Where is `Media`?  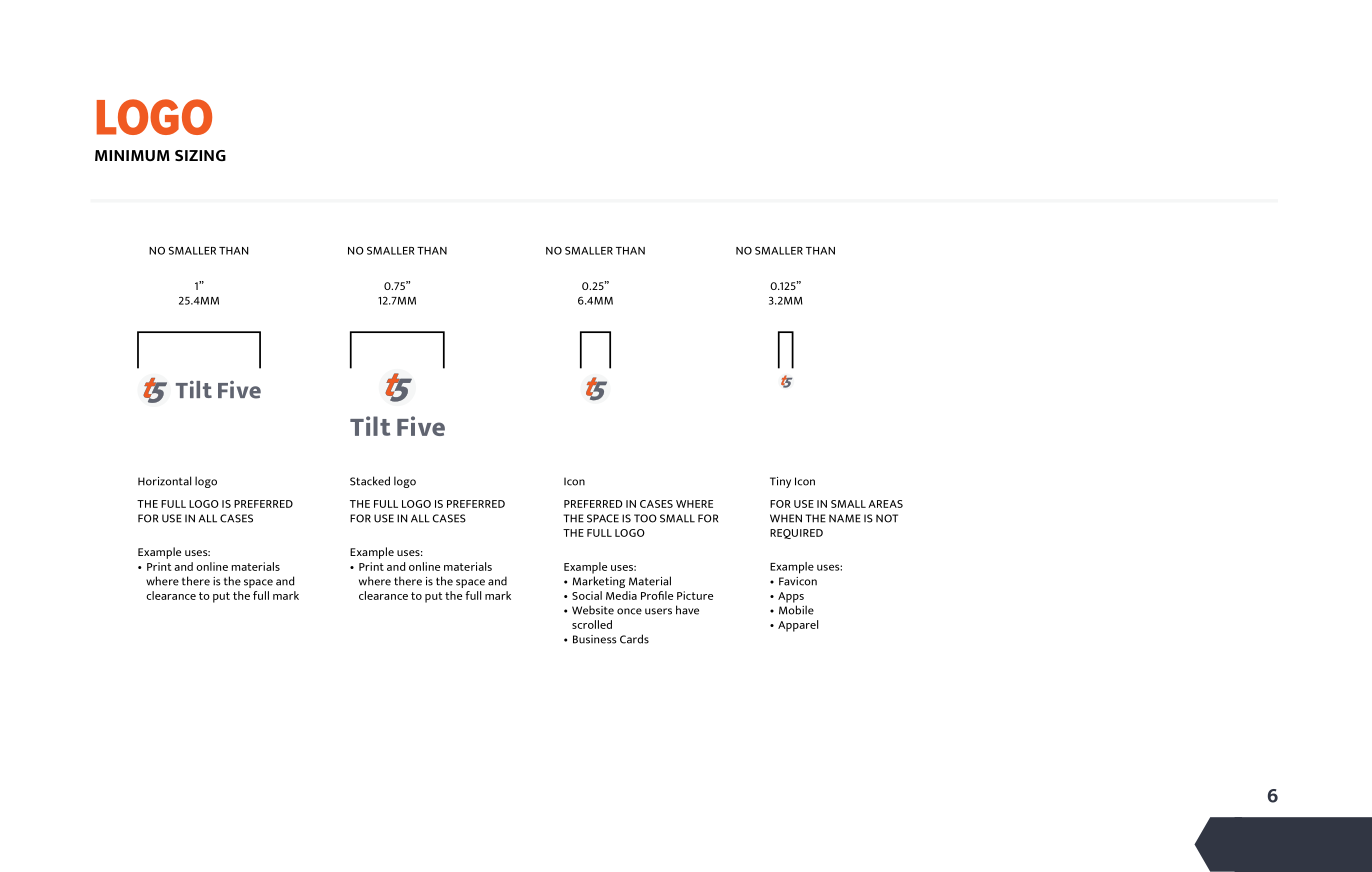
Media is located at coordinates (621, 595).
